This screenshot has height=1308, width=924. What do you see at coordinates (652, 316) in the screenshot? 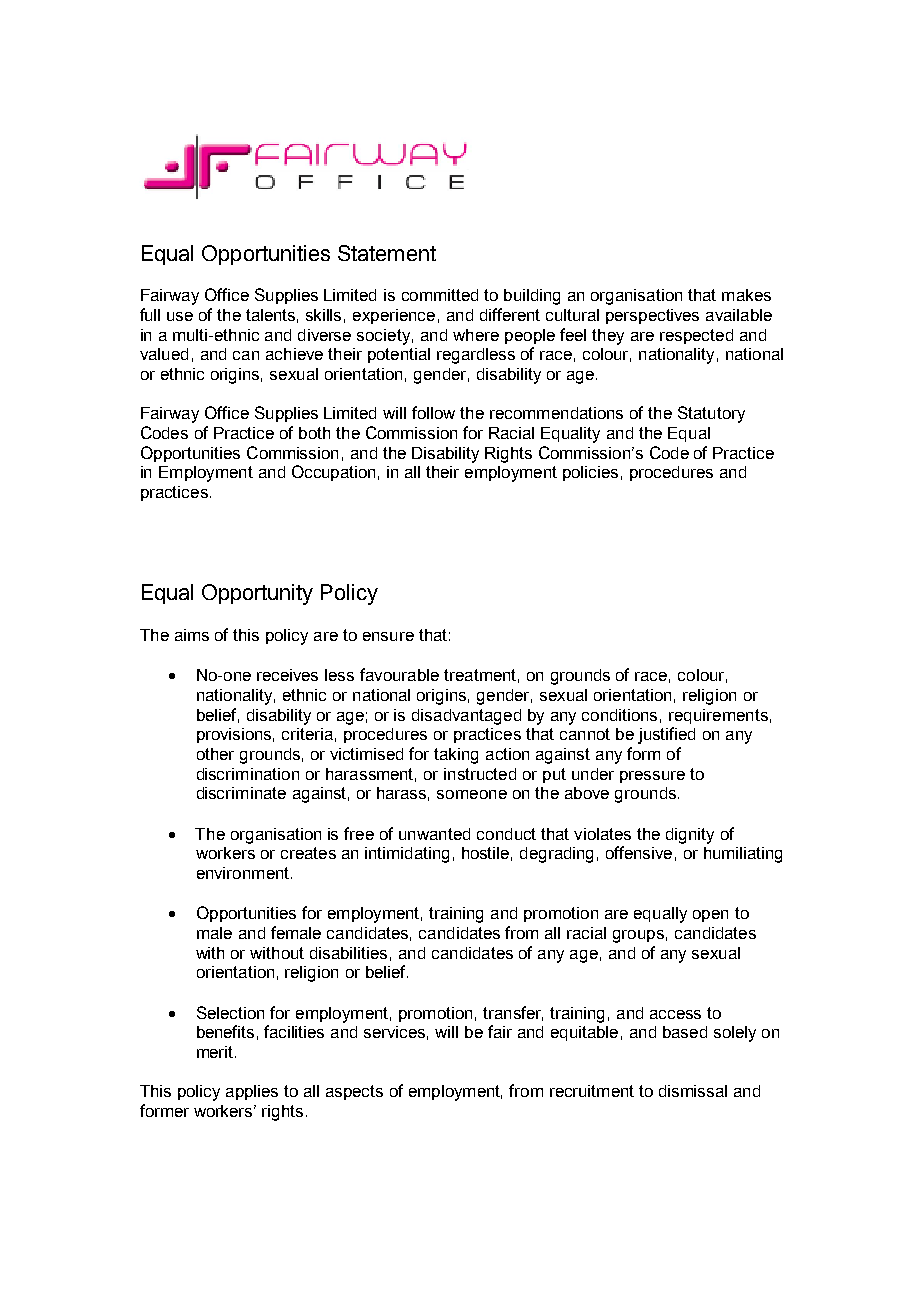
I see `perspectives` at bounding box center [652, 316].
